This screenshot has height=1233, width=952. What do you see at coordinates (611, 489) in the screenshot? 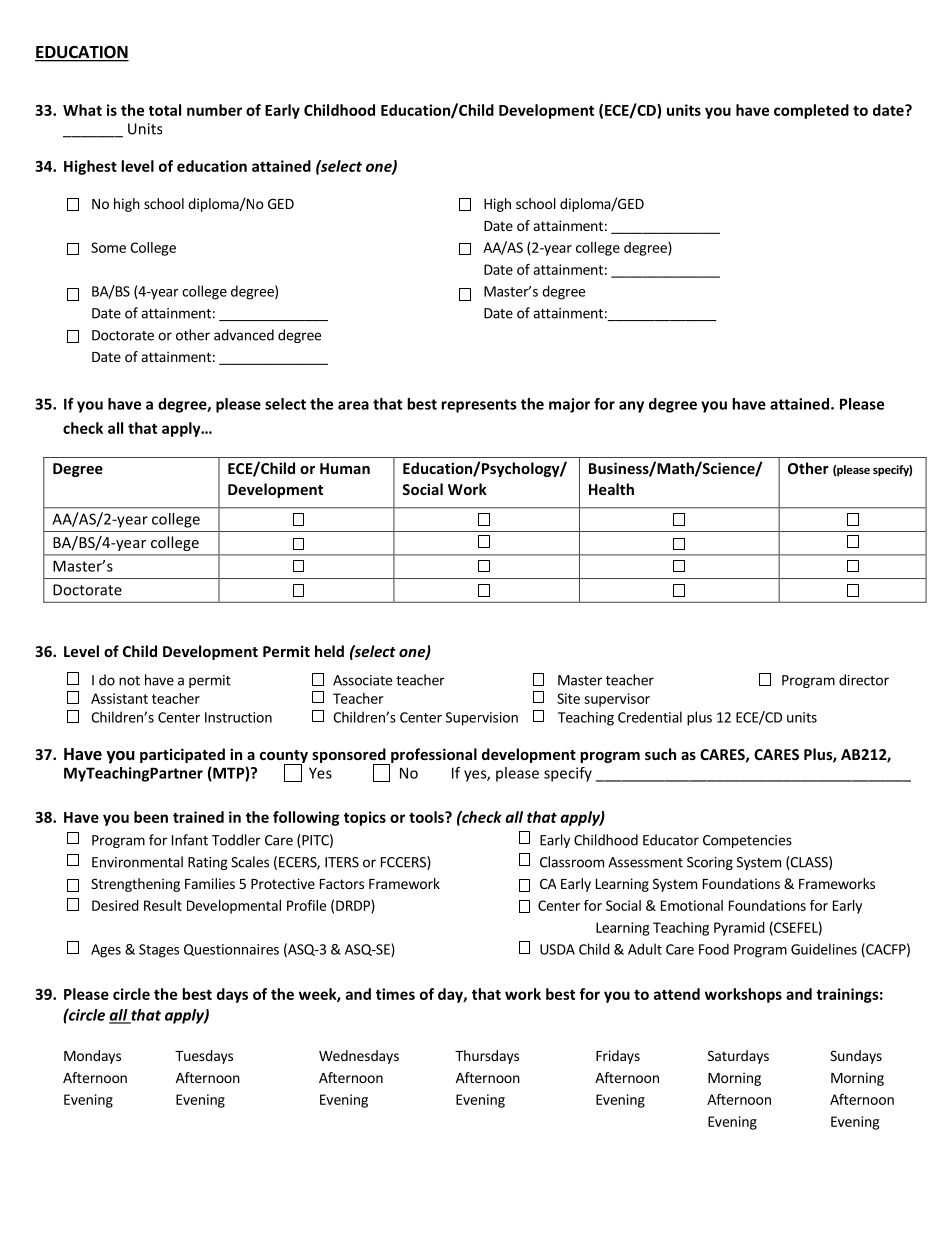
I see `Health` at bounding box center [611, 489].
